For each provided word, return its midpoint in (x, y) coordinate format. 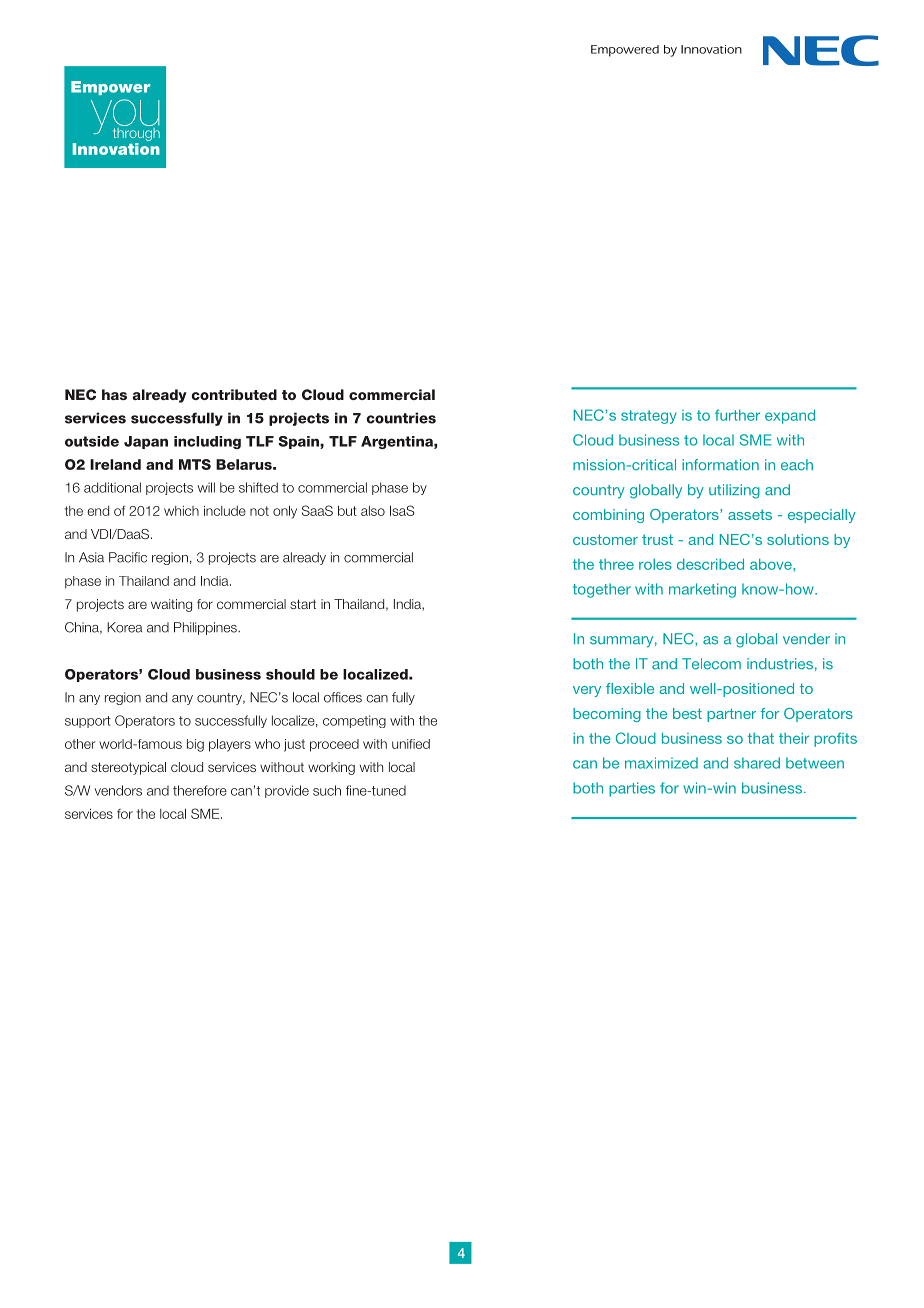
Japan (146, 442)
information (720, 465)
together (602, 590)
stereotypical (128, 768)
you (125, 118)
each (797, 465)
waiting (171, 605)
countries (401, 418)
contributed (234, 394)
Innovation (116, 149)
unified (411, 744)
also (373, 511)
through (136, 134)
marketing (702, 590)
